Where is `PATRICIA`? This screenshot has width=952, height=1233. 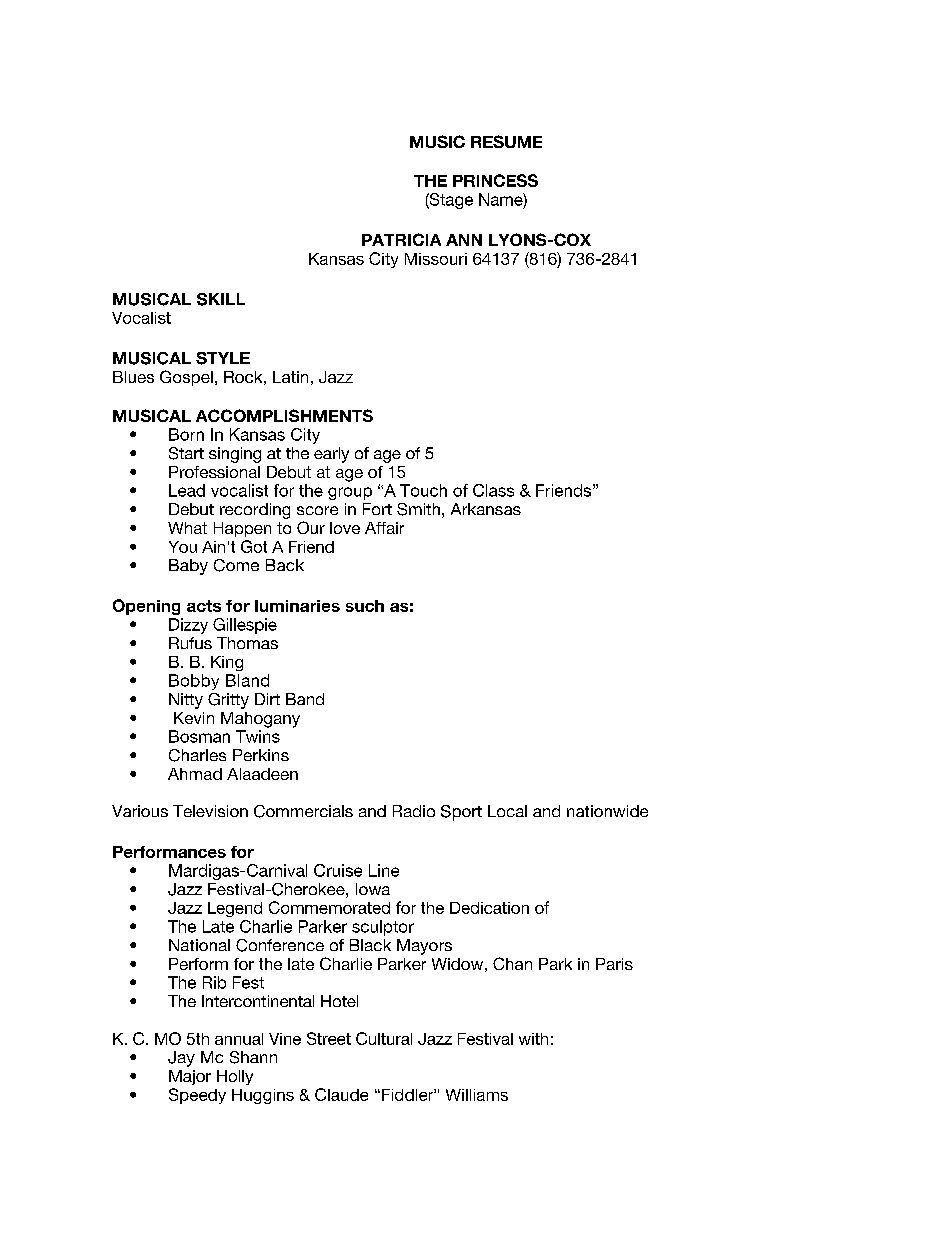
PATRICIA is located at coordinates (401, 239).
